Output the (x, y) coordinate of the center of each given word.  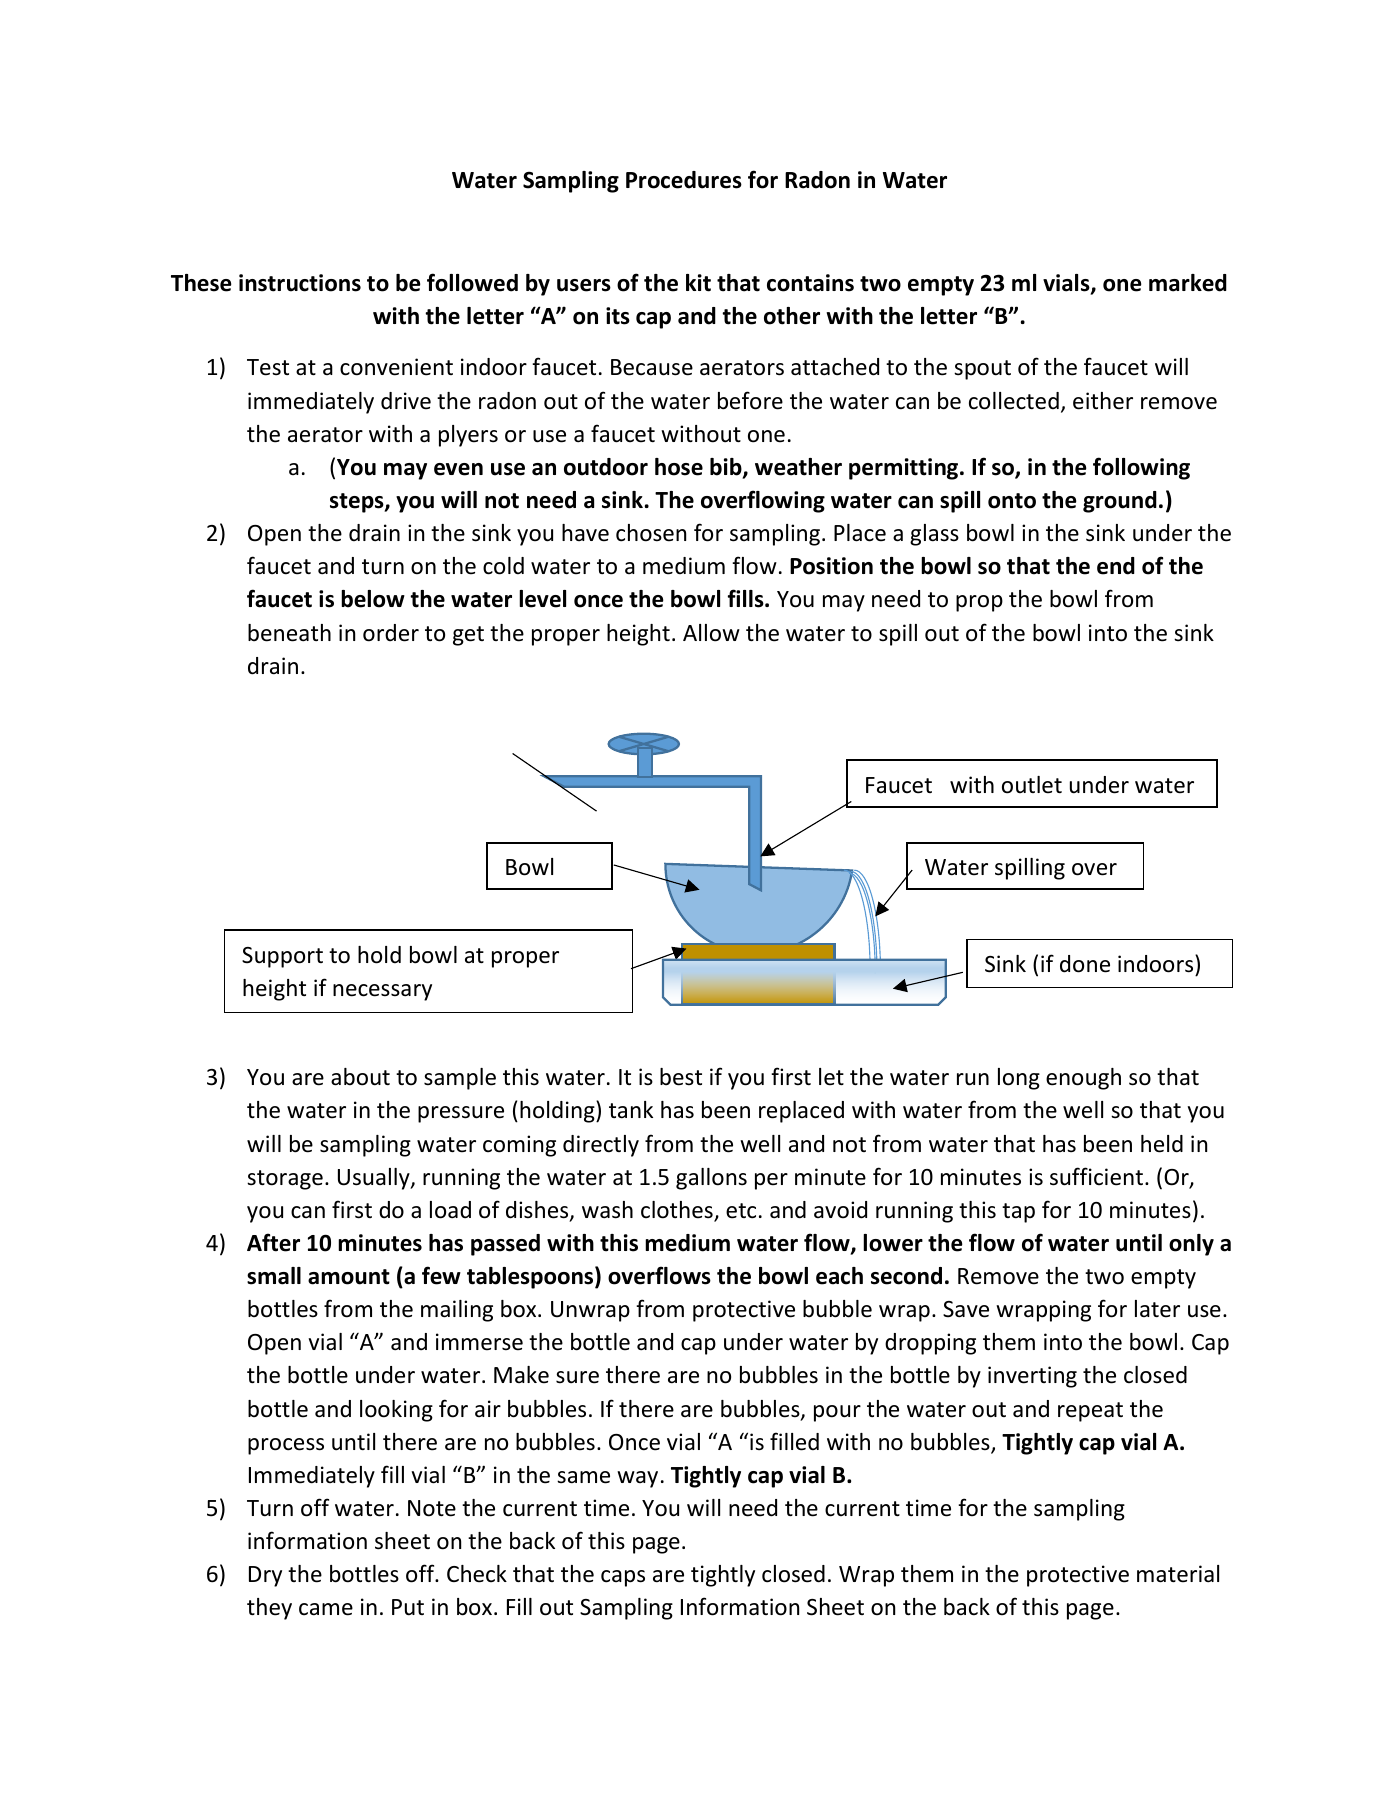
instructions (300, 283)
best (681, 1077)
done (1085, 964)
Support (282, 957)
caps (623, 1578)
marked (1188, 283)
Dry (265, 1576)
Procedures (684, 180)
